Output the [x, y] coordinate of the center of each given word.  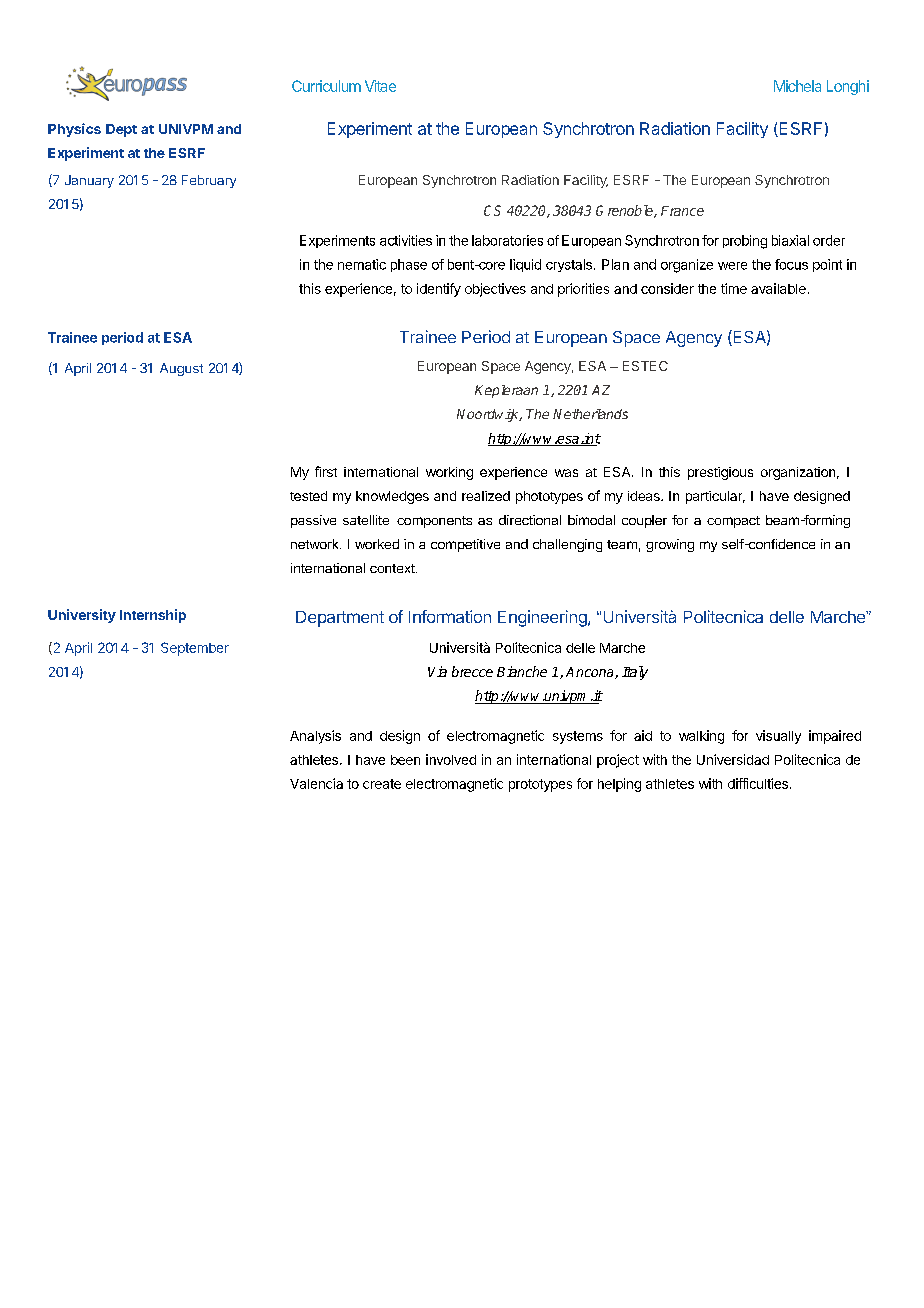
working [449, 473]
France [682, 211]
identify [439, 290]
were [732, 266]
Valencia [316, 783]
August [181, 369]
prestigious [720, 473]
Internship [153, 616]
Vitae [380, 86]
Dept [121, 130]
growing [670, 545]
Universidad [733, 759]
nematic [362, 264]
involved [451, 759]
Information [450, 616]
